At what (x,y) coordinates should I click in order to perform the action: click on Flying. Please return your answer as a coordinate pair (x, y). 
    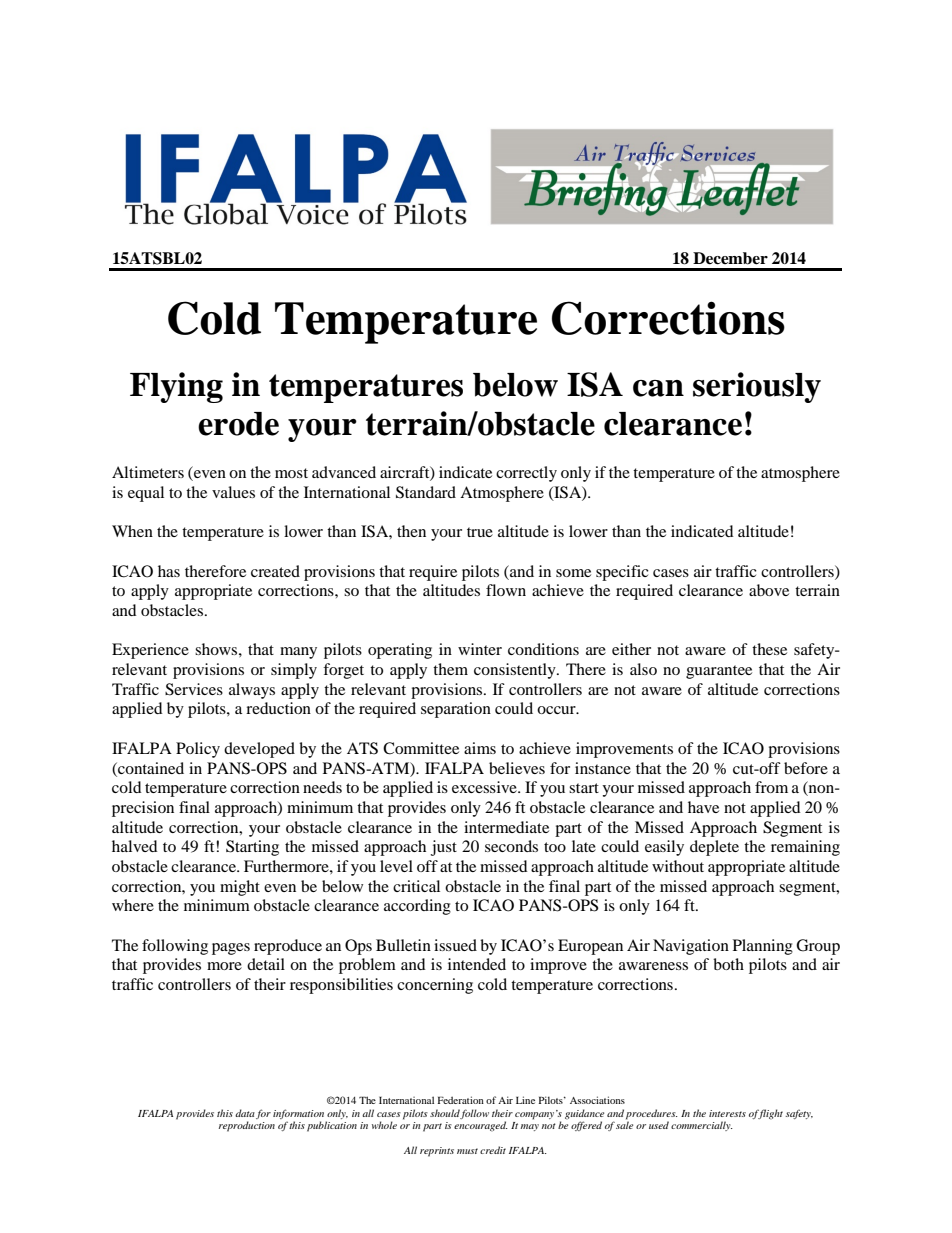
    Looking at the image, I should click on (176, 387).
